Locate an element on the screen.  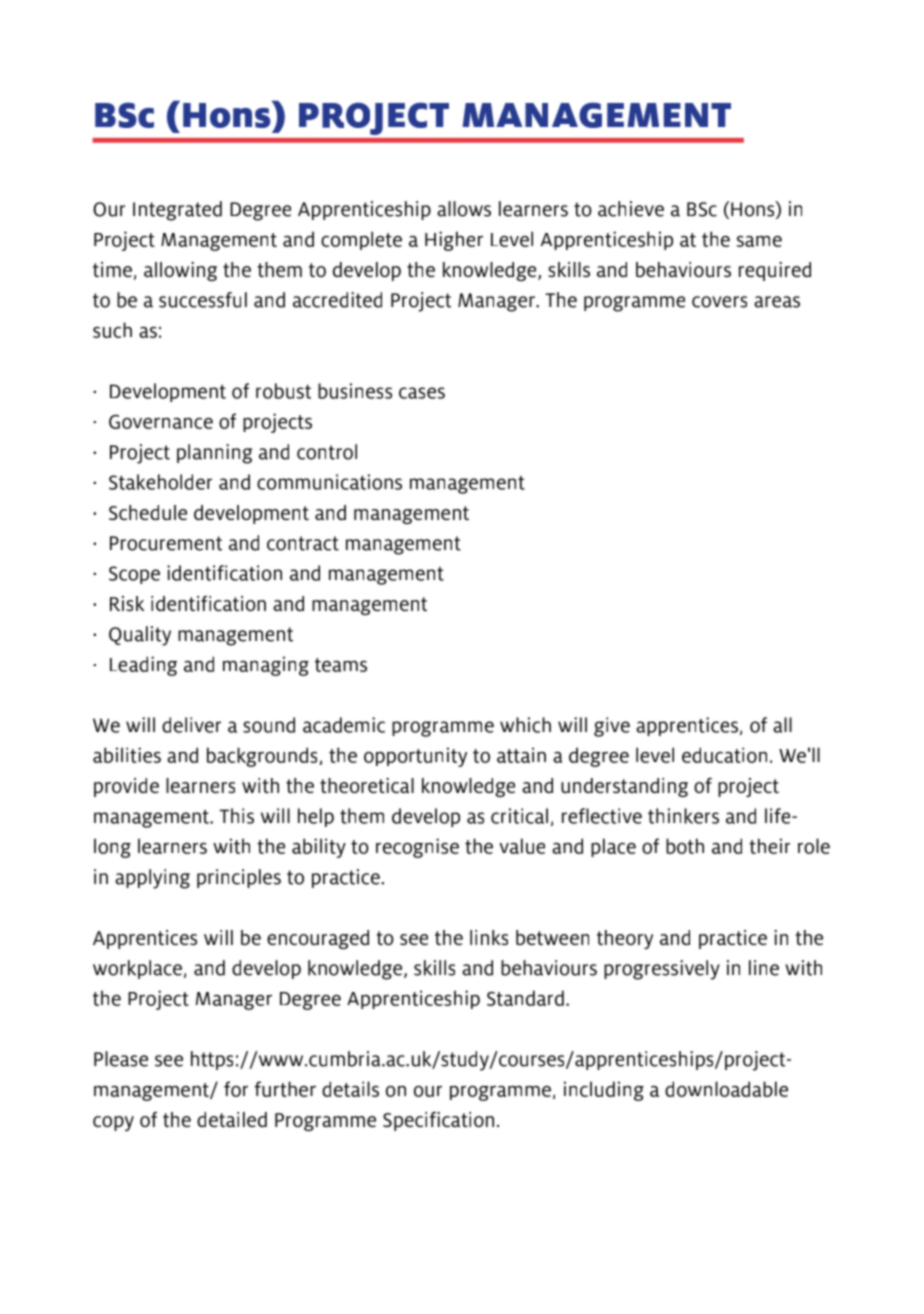
Leading is located at coordinates (143, 666).
